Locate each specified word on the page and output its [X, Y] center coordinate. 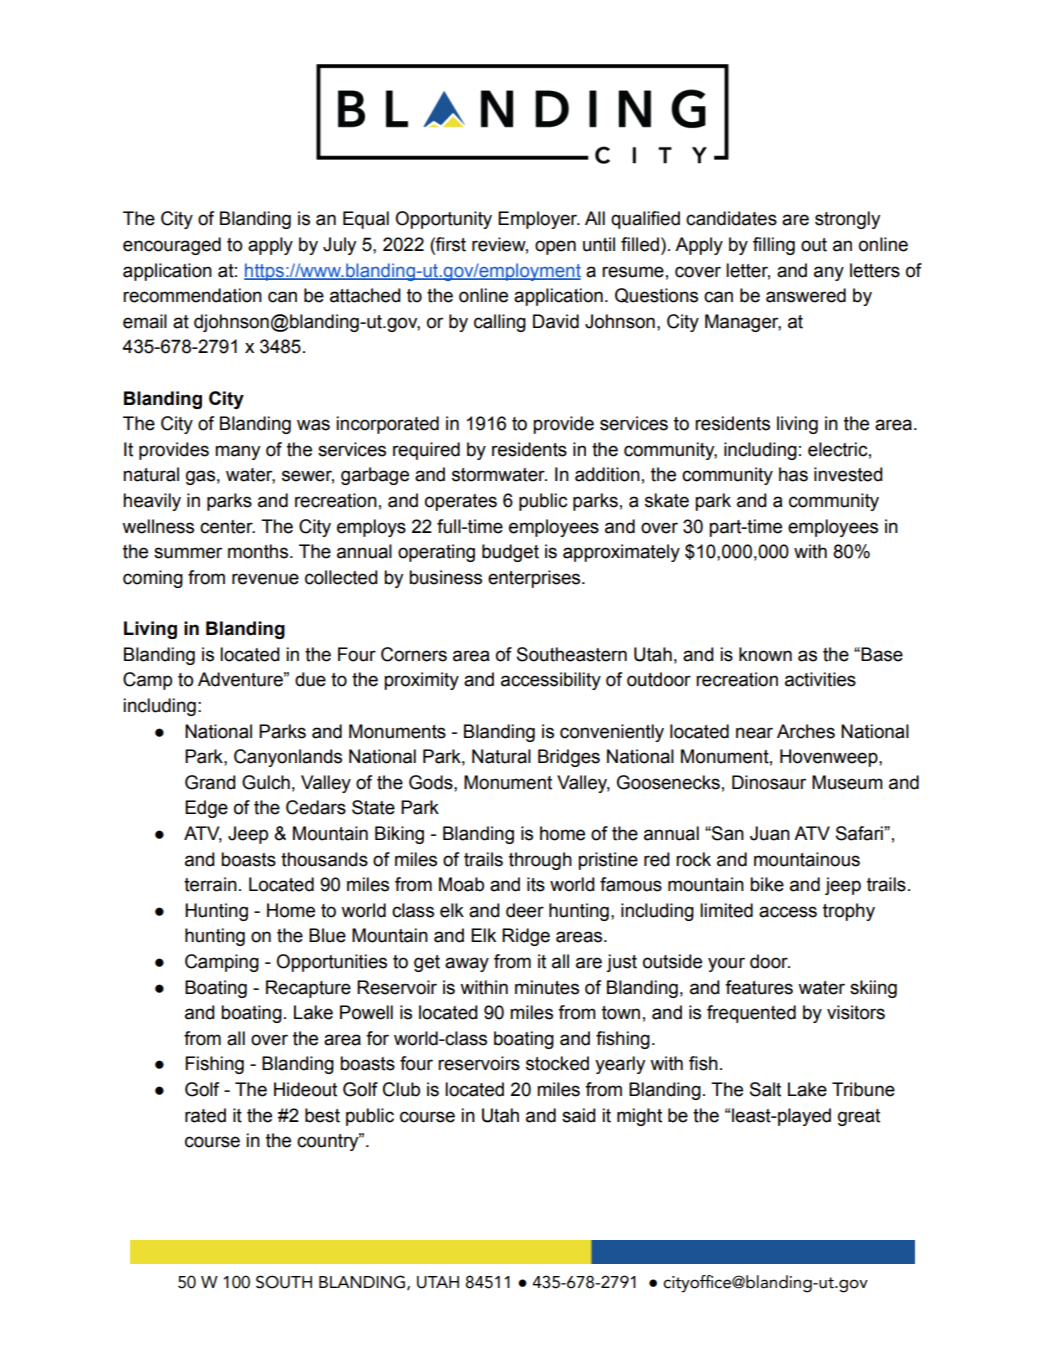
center [227, 527]
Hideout [305, 1089]
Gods [432, 782]
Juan [770, 833]
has [793, 474]
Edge [206, 809]
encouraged [172, 246]
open [555, 247]
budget [510, 553]
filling [774, 246]
